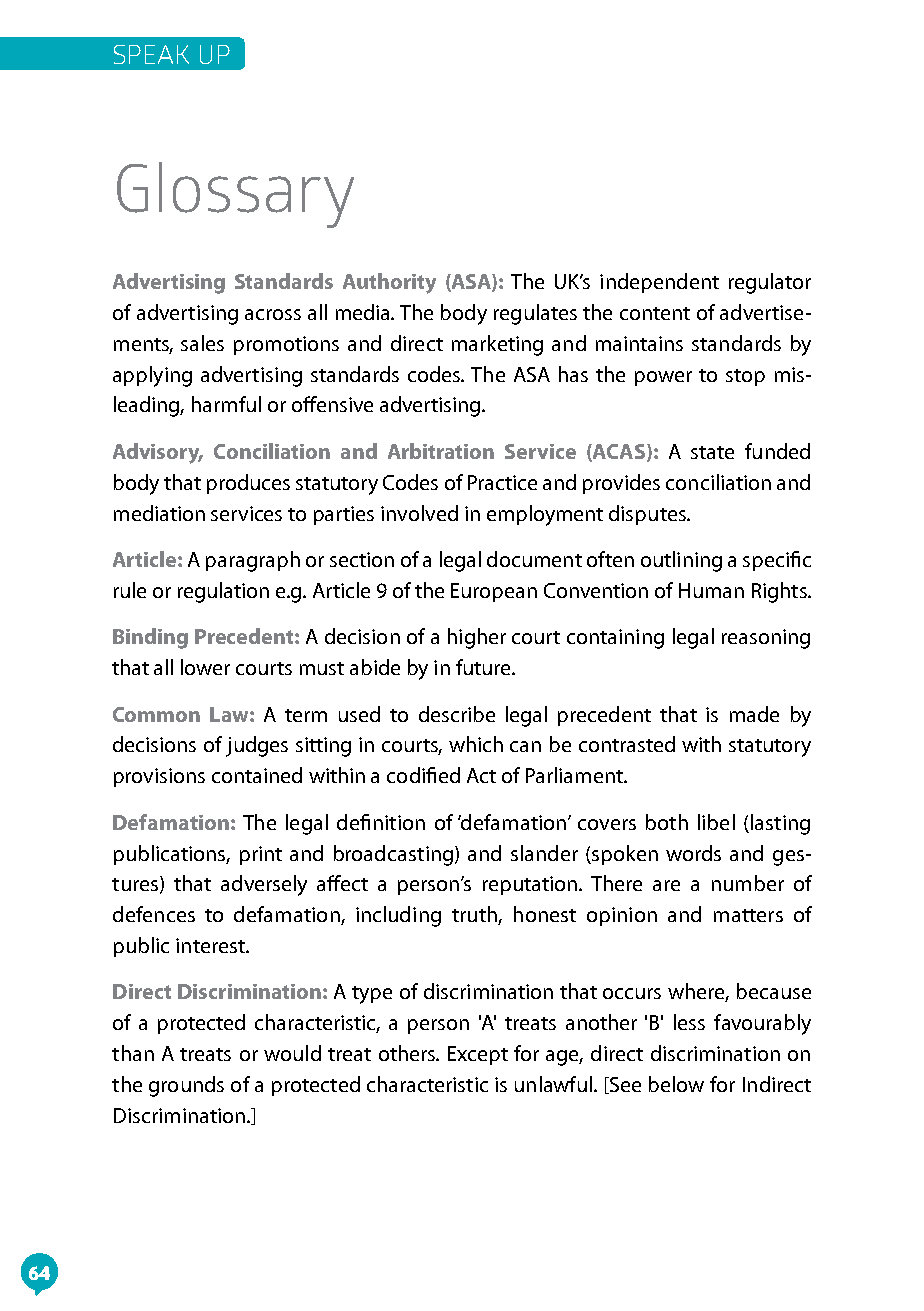 Image resolution: width=924 pixels, height=1311 pixels. What do you see at coordinates (151, 54) in the screenshot?
I see `SPEAK` at bounding box center [151, 54].
